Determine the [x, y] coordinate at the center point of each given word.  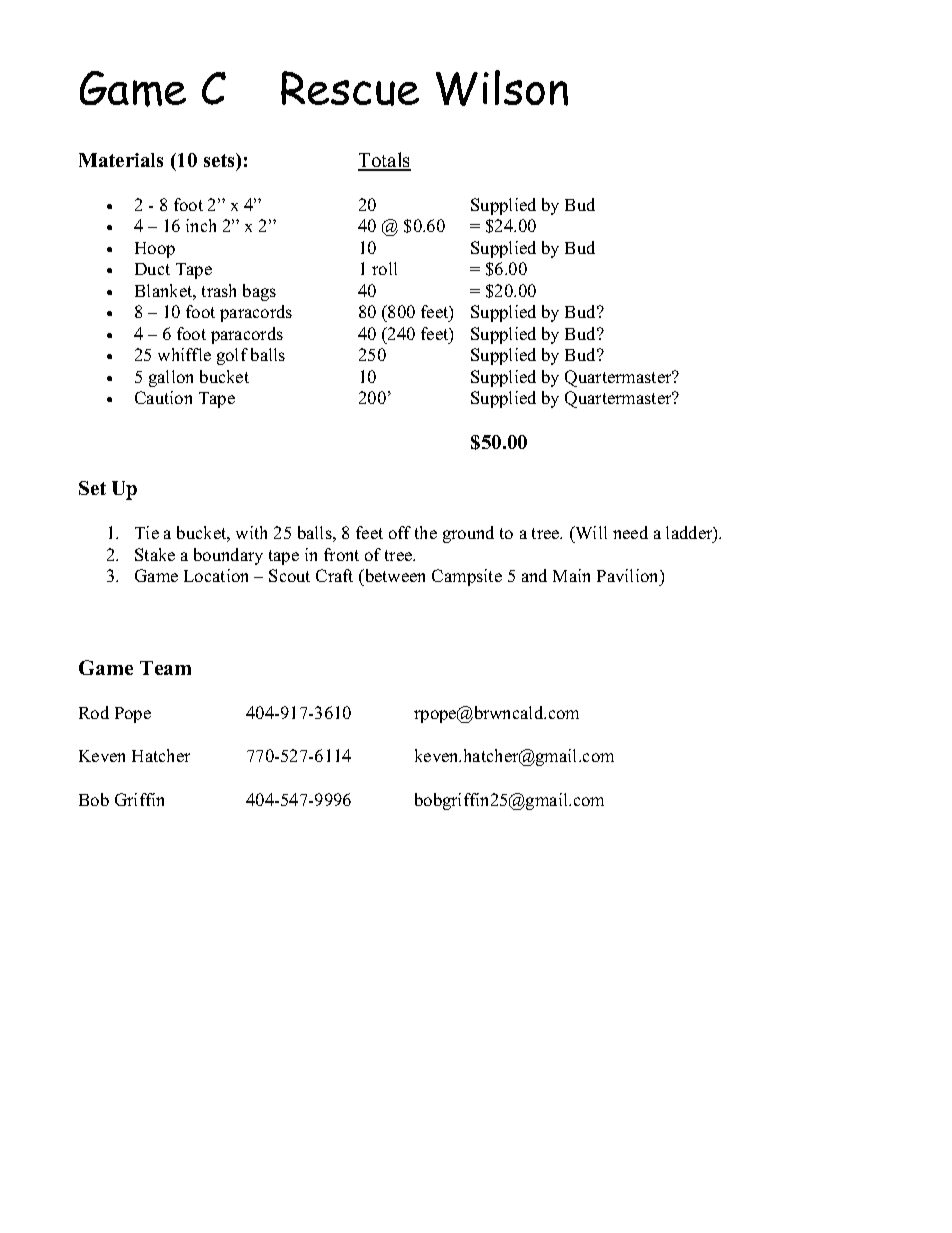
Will [590, 532]
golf [232, 356]
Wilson [502, 88]
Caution [163, 397]
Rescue [350, 88]
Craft [334, 575]
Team [165, 668]
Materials [121, 160]
